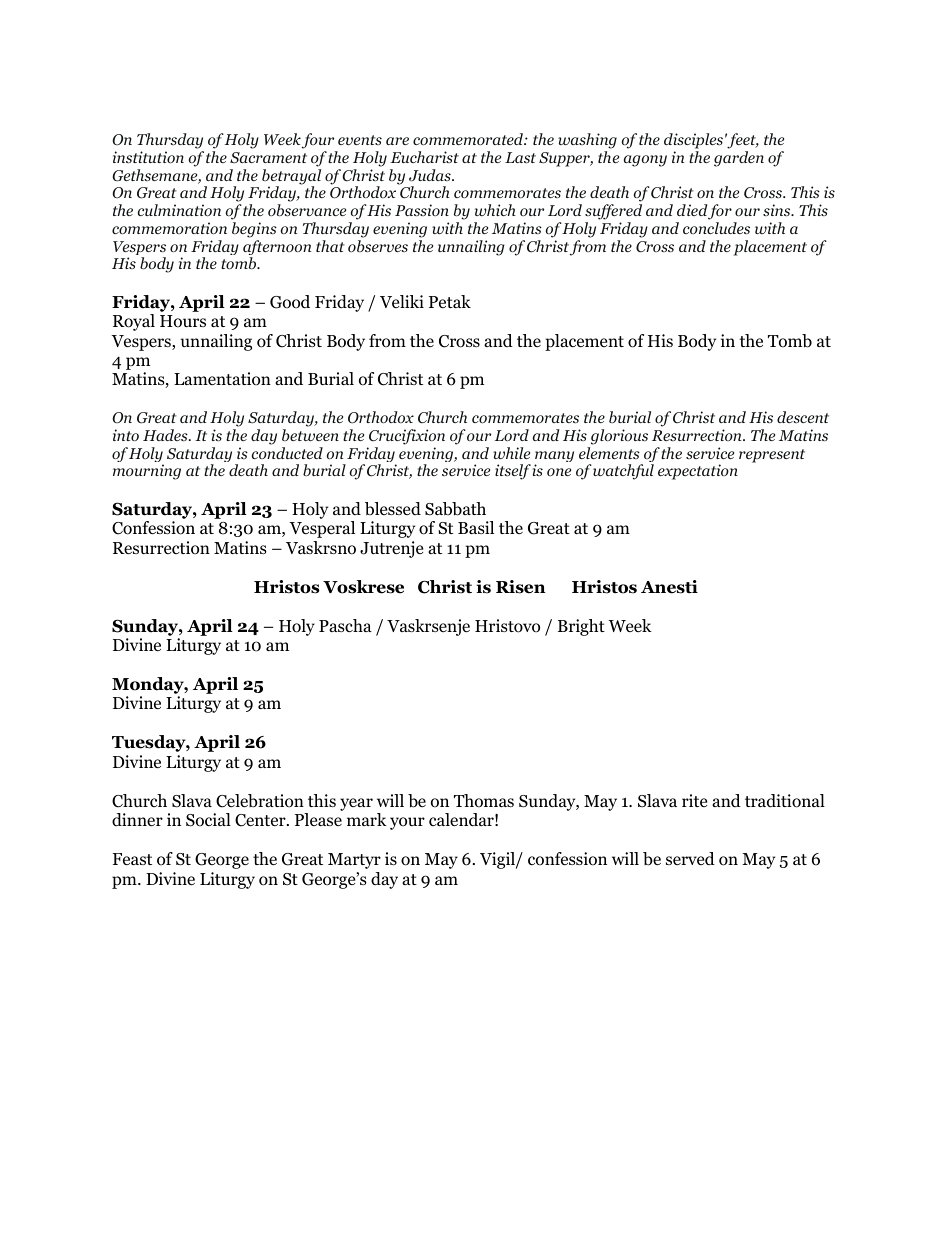  Describe the element at coordinates (581, 627) in the screenshot. I see `Bright` at that location.
